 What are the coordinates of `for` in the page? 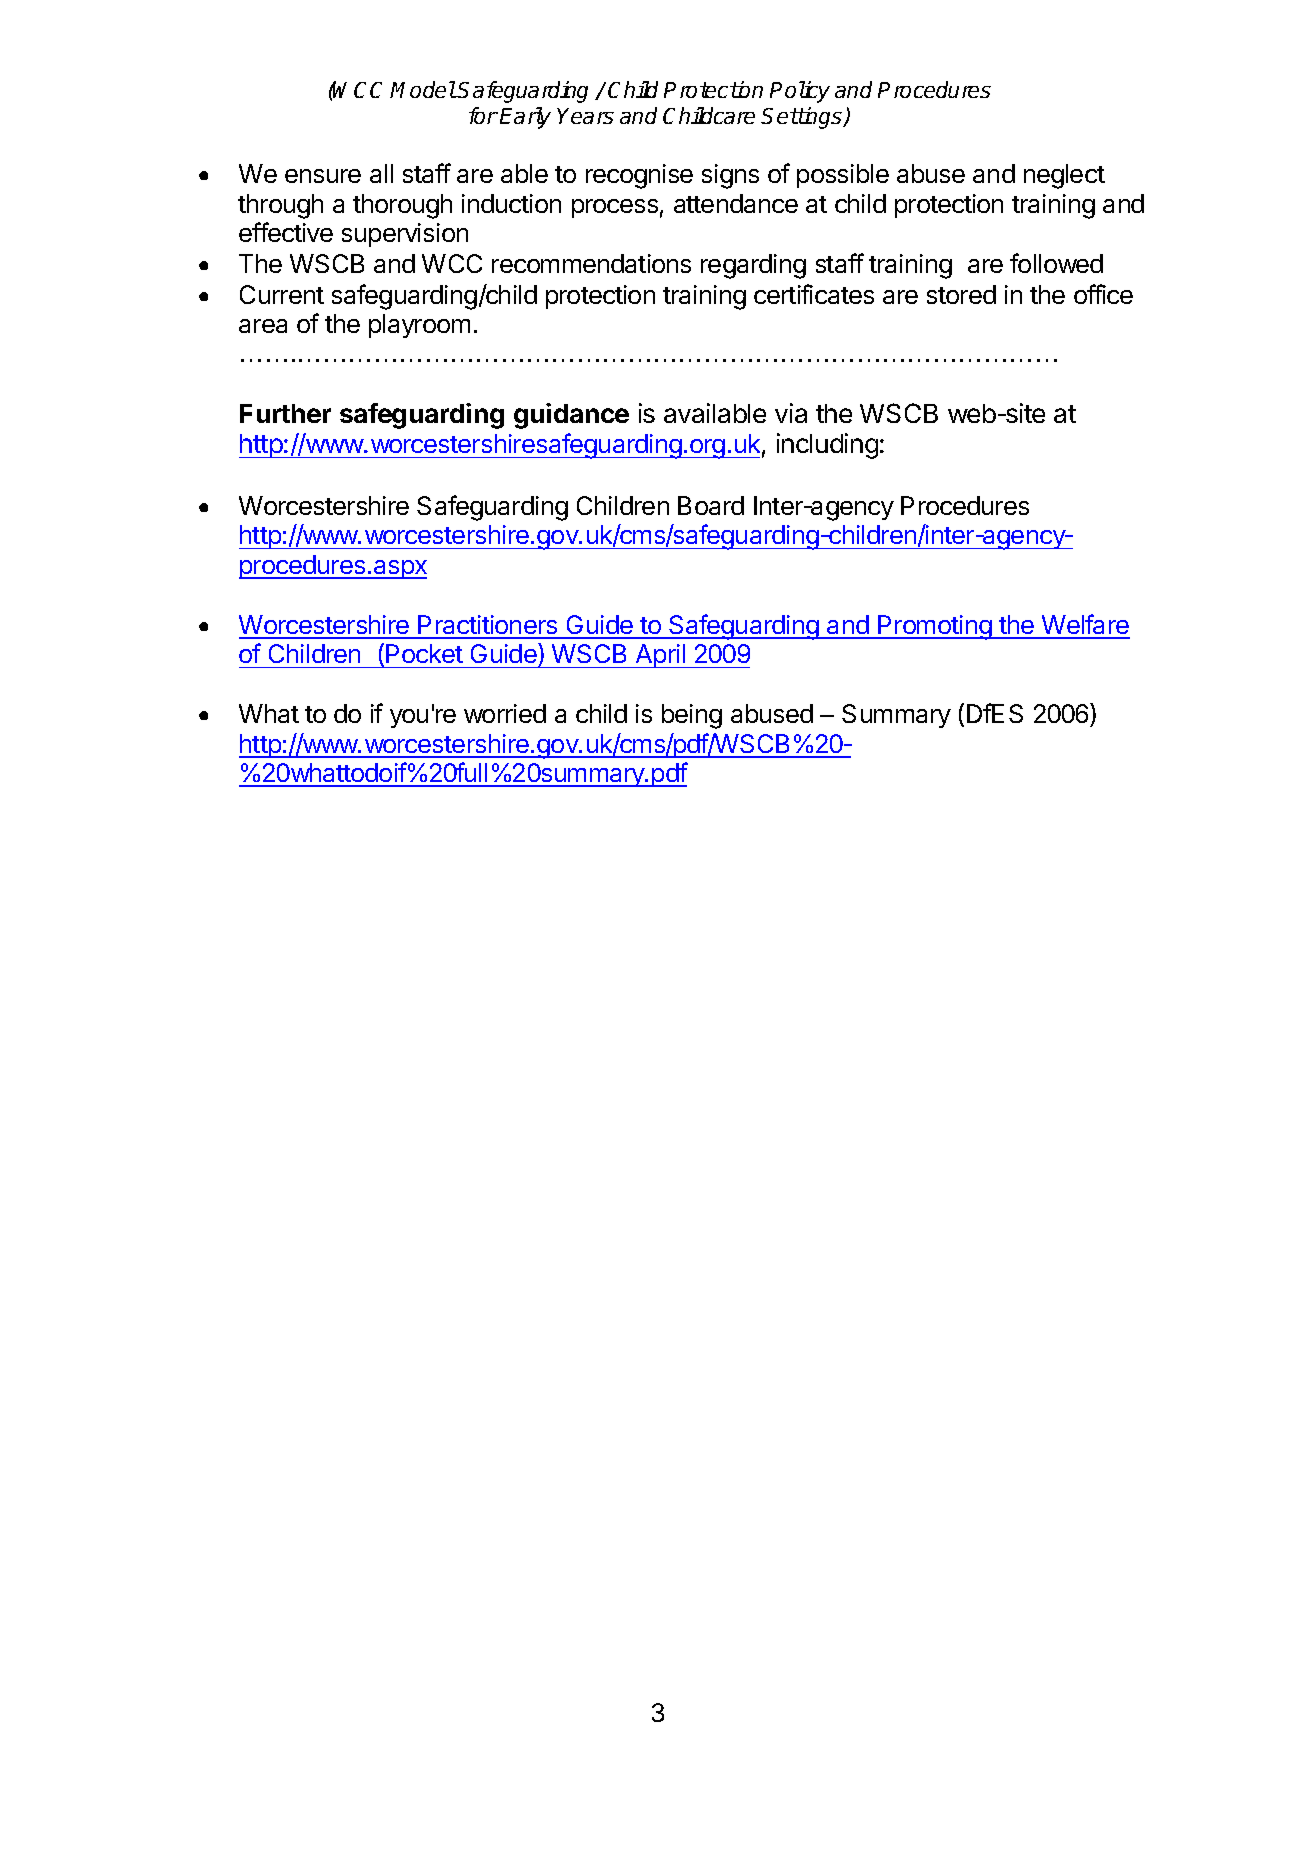 It's located at (483, 115).
